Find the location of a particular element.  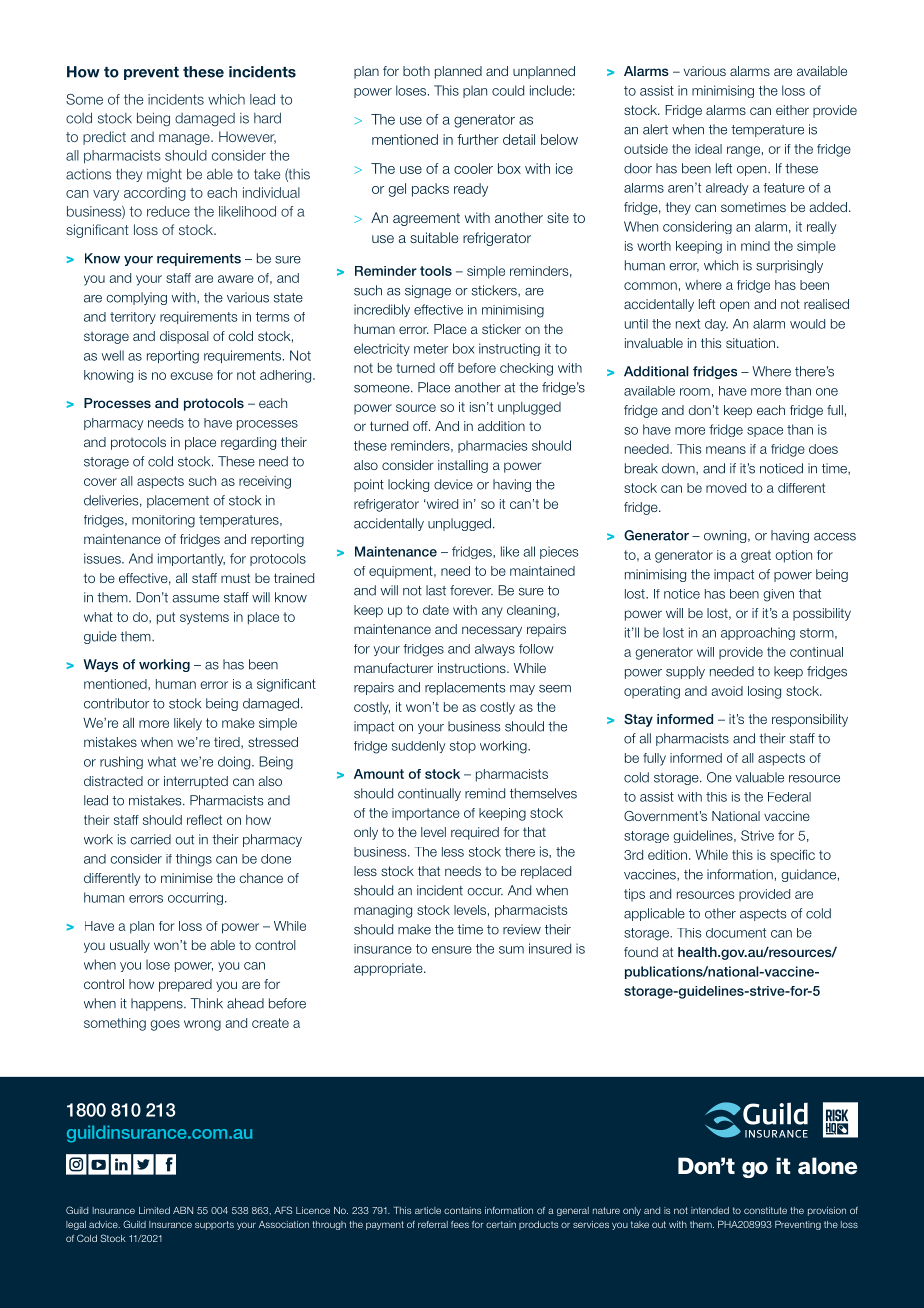

installing is located at coordinates (463, 466).
